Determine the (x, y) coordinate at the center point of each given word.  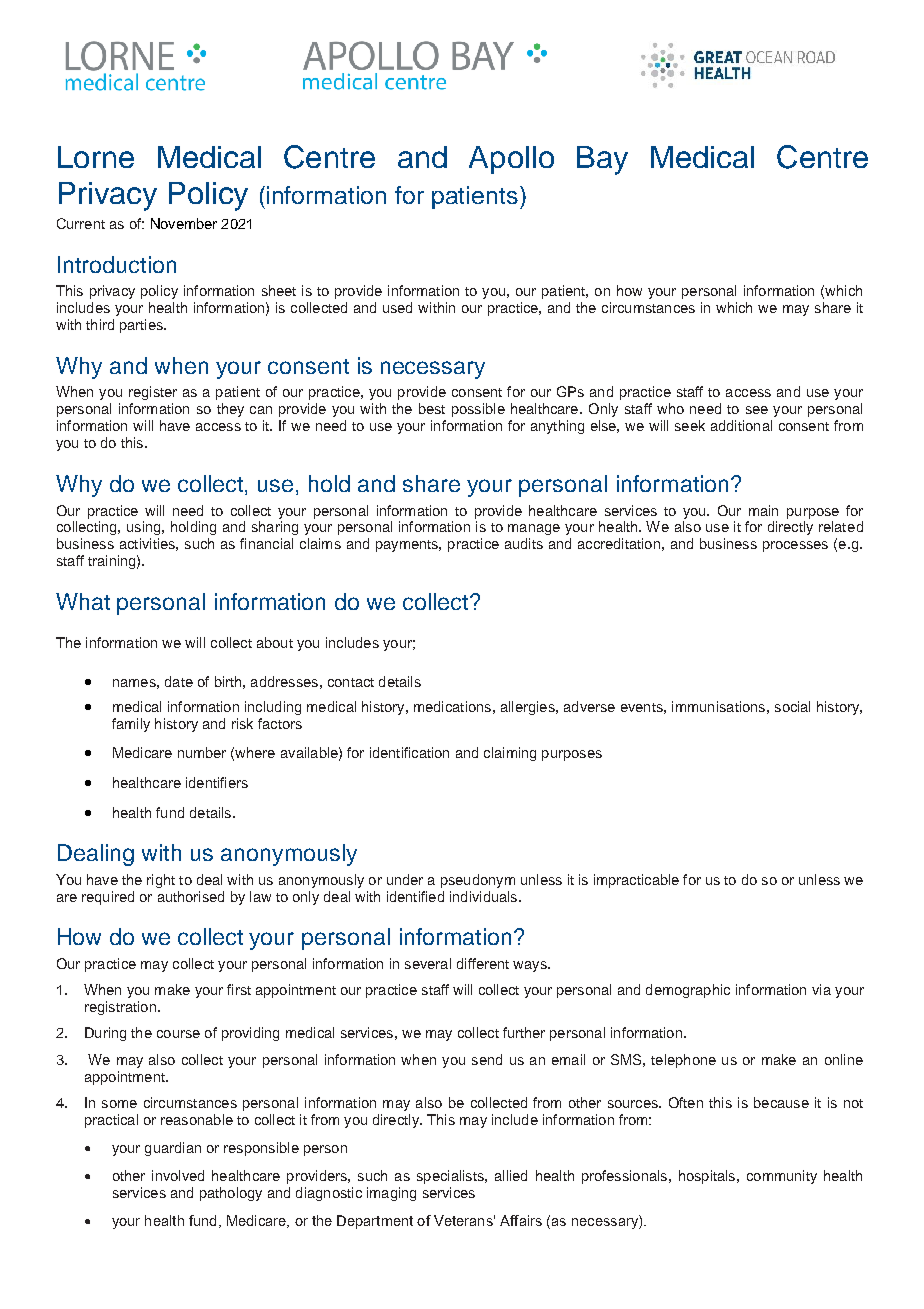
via (821, 989)
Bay (602, 160)
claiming (510, 754)
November (184, 223)
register (153, 393)
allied (511, 1175)
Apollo (511, 160)
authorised (191, 896)
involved (178, 1175)
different (483, 963)
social (792, 706)
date (179, 681)
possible (478, 410)
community (782, 1177)
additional (741, 425)
